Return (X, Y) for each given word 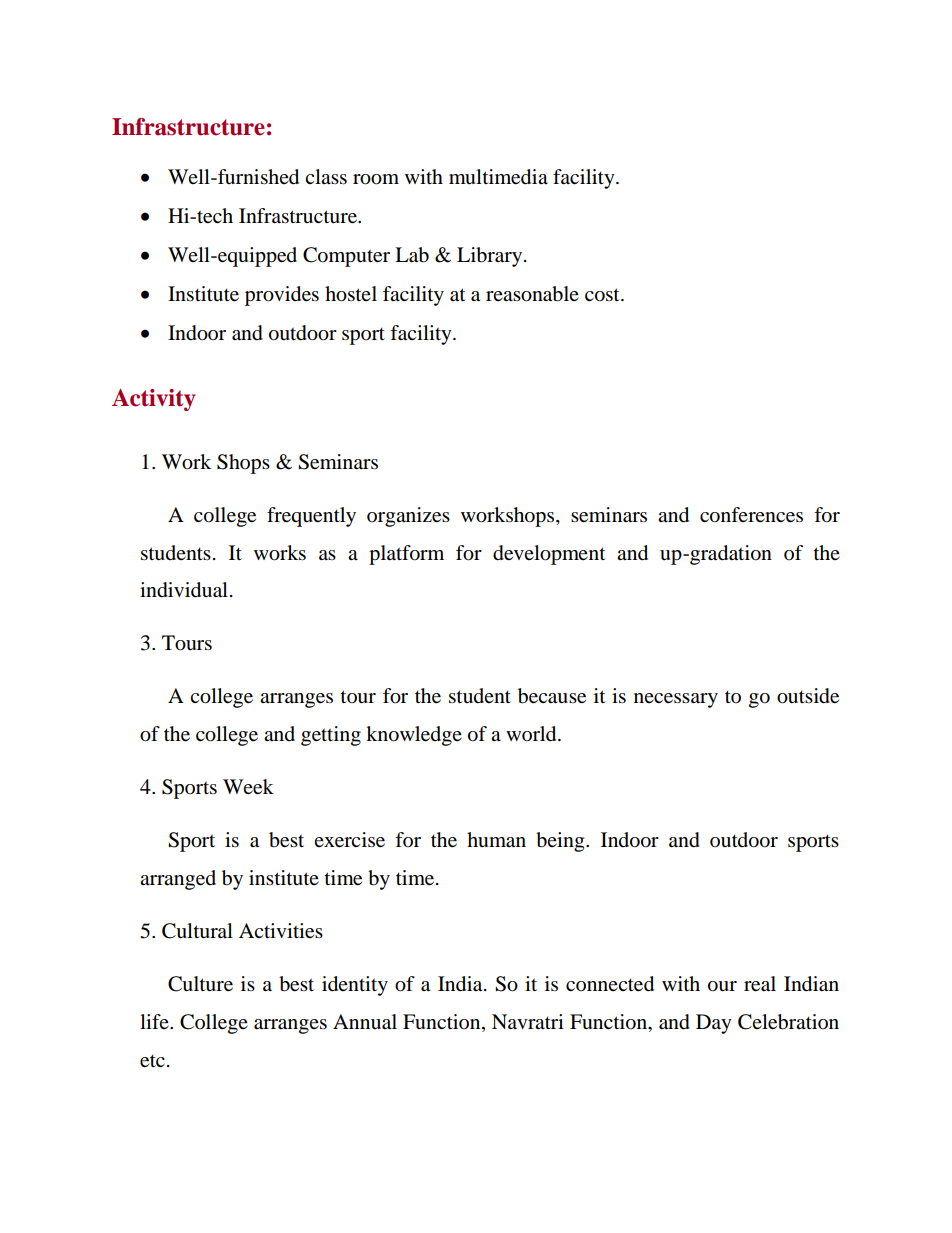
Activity (154, 400)
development (549, 555)
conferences (751, 515)
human (496, 840)
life (155, 1021)
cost (603, 295)
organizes (408, 517)
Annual (365, 1022)
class (326, 177)
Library (491, 257)
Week (248, 787)
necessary (676, 700)
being (561, 842)
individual (184, 590)
